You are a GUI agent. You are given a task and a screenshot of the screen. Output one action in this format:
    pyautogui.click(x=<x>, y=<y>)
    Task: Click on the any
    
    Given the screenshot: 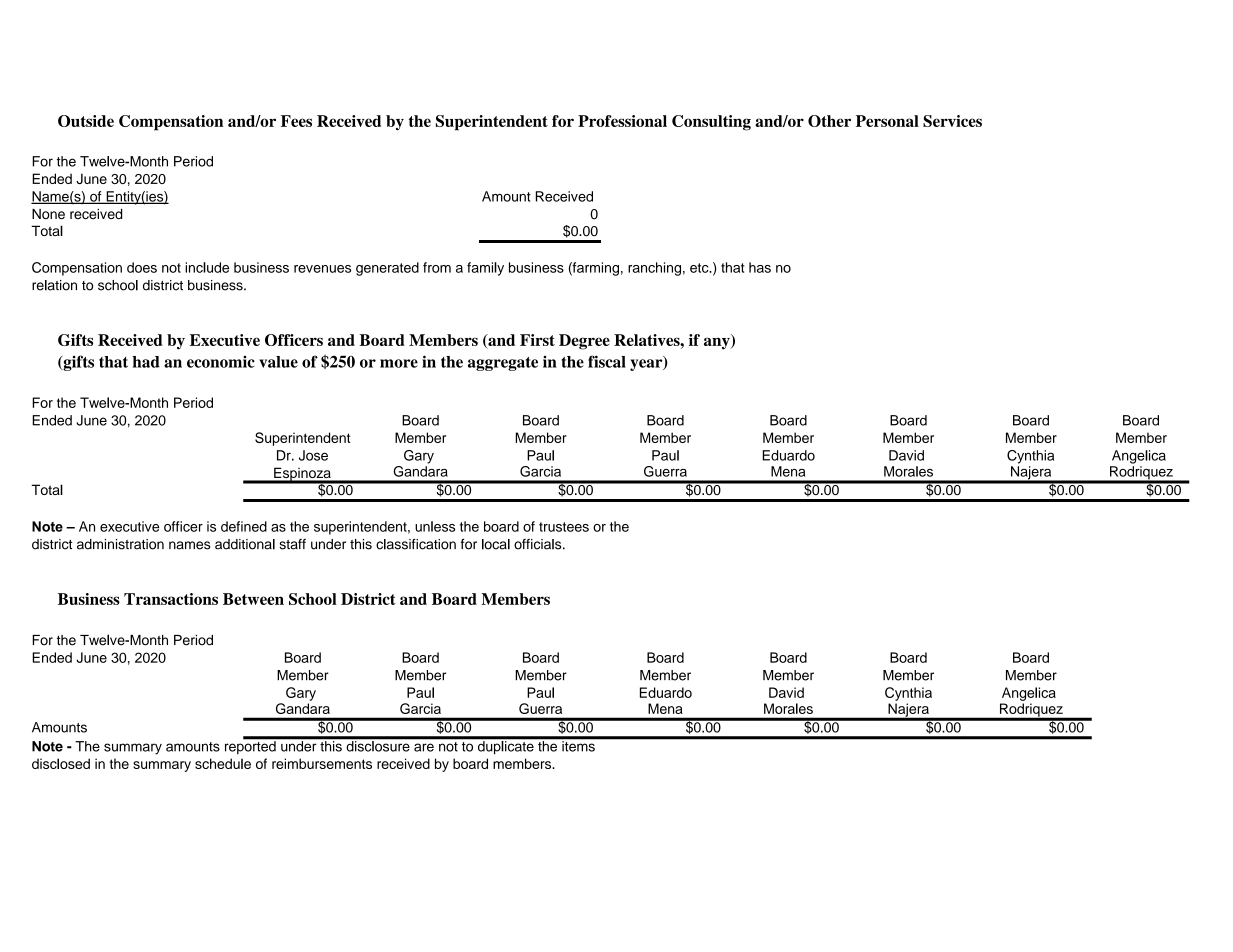 What is the action you would take?
    pyautogui.click(x=718, y=342)
